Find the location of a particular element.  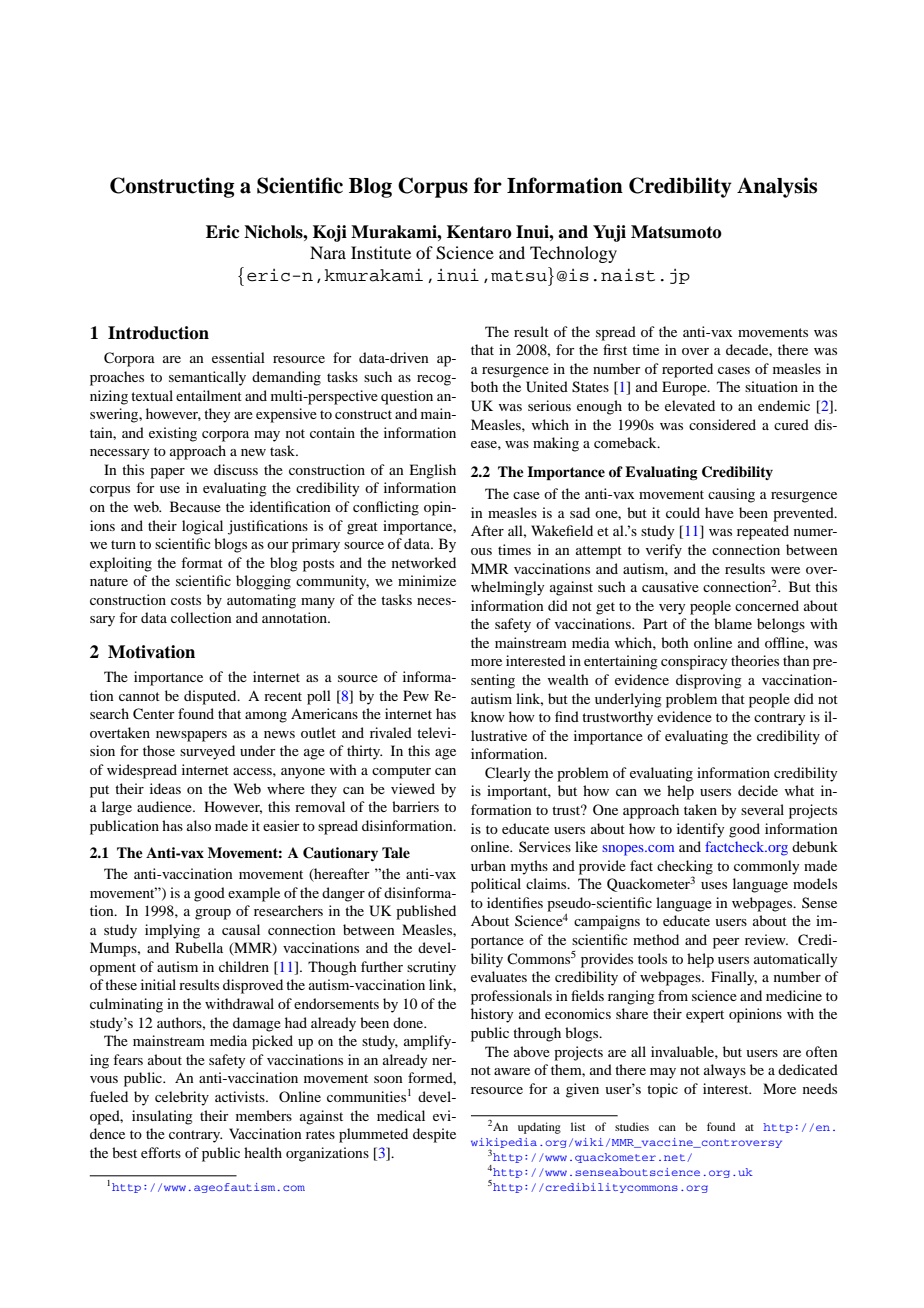

existing is located at coordinates (173, 434).
